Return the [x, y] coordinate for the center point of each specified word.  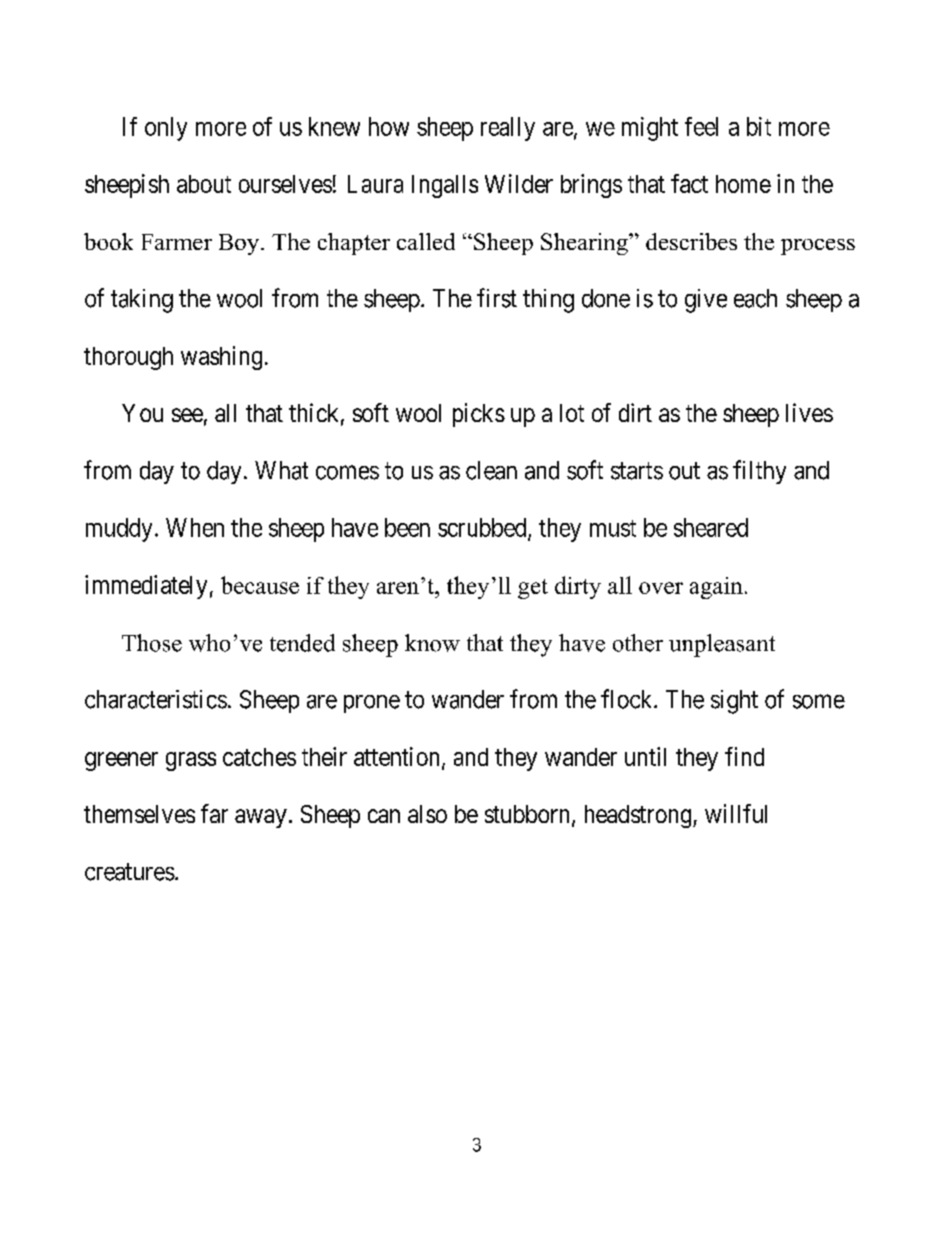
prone [372, 704]
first [497, 298]
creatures [130, 872]
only [166, 129]
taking [142, 301]
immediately [146, 587]
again [716, 588]
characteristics [156, 699]
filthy [759, 472]
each [755, 298]
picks [479, 415]
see [187, 415]
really [508, 129]
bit [759, 126]
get [533, 589]
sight [734, 702]
